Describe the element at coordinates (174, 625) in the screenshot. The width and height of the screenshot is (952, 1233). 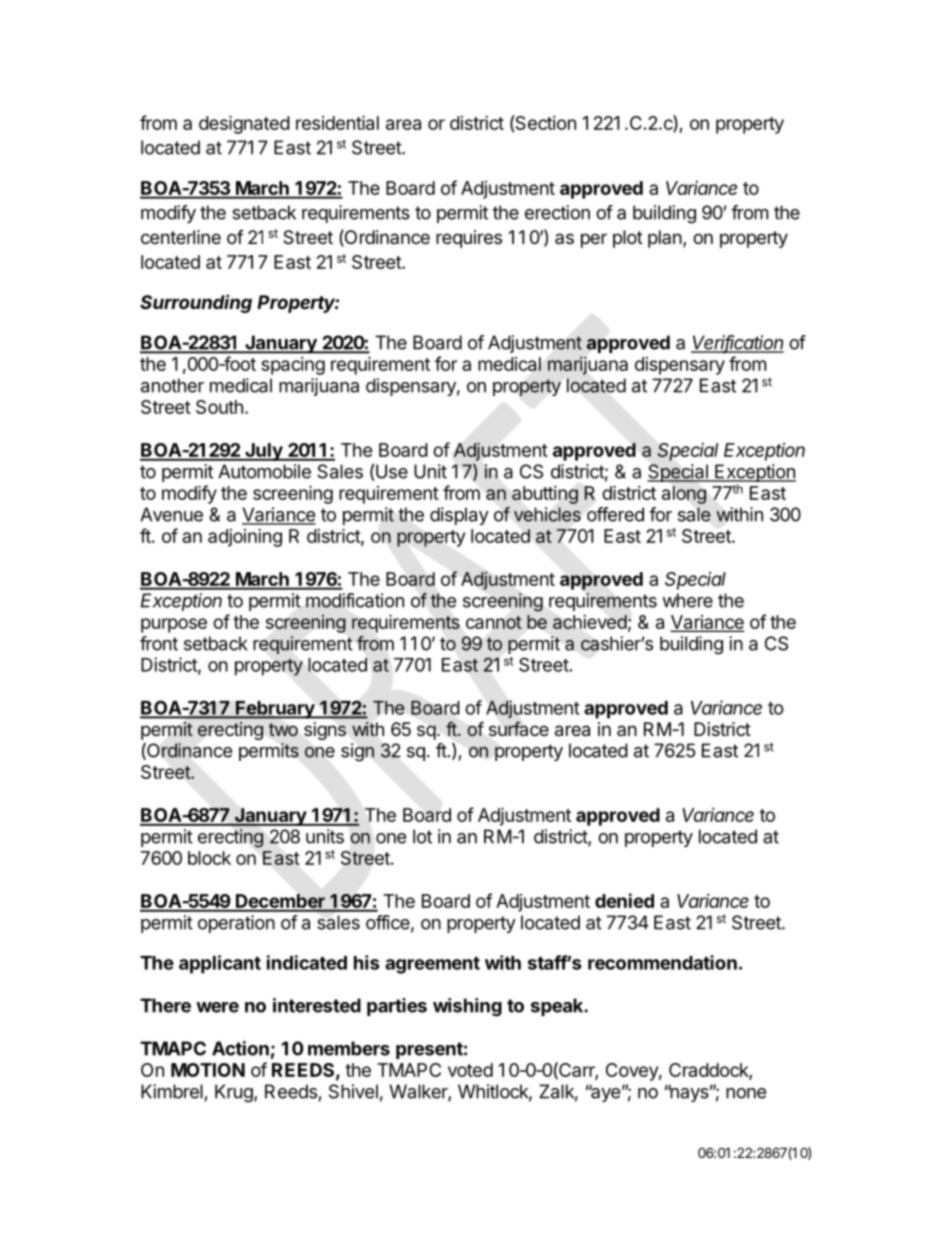
I see `purpose` at that location.
